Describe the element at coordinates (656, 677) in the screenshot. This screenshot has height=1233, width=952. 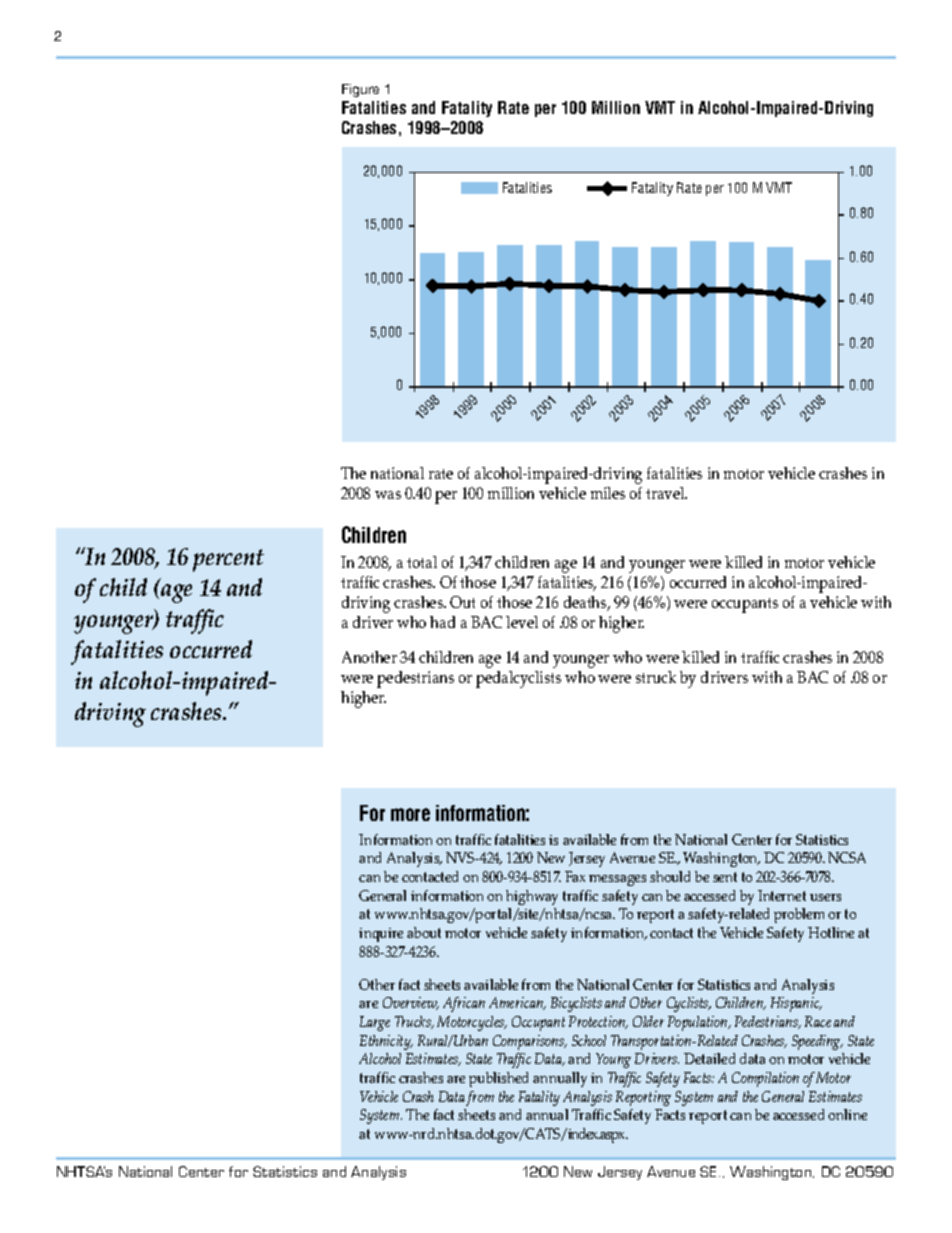
I see `struck` at that location.
